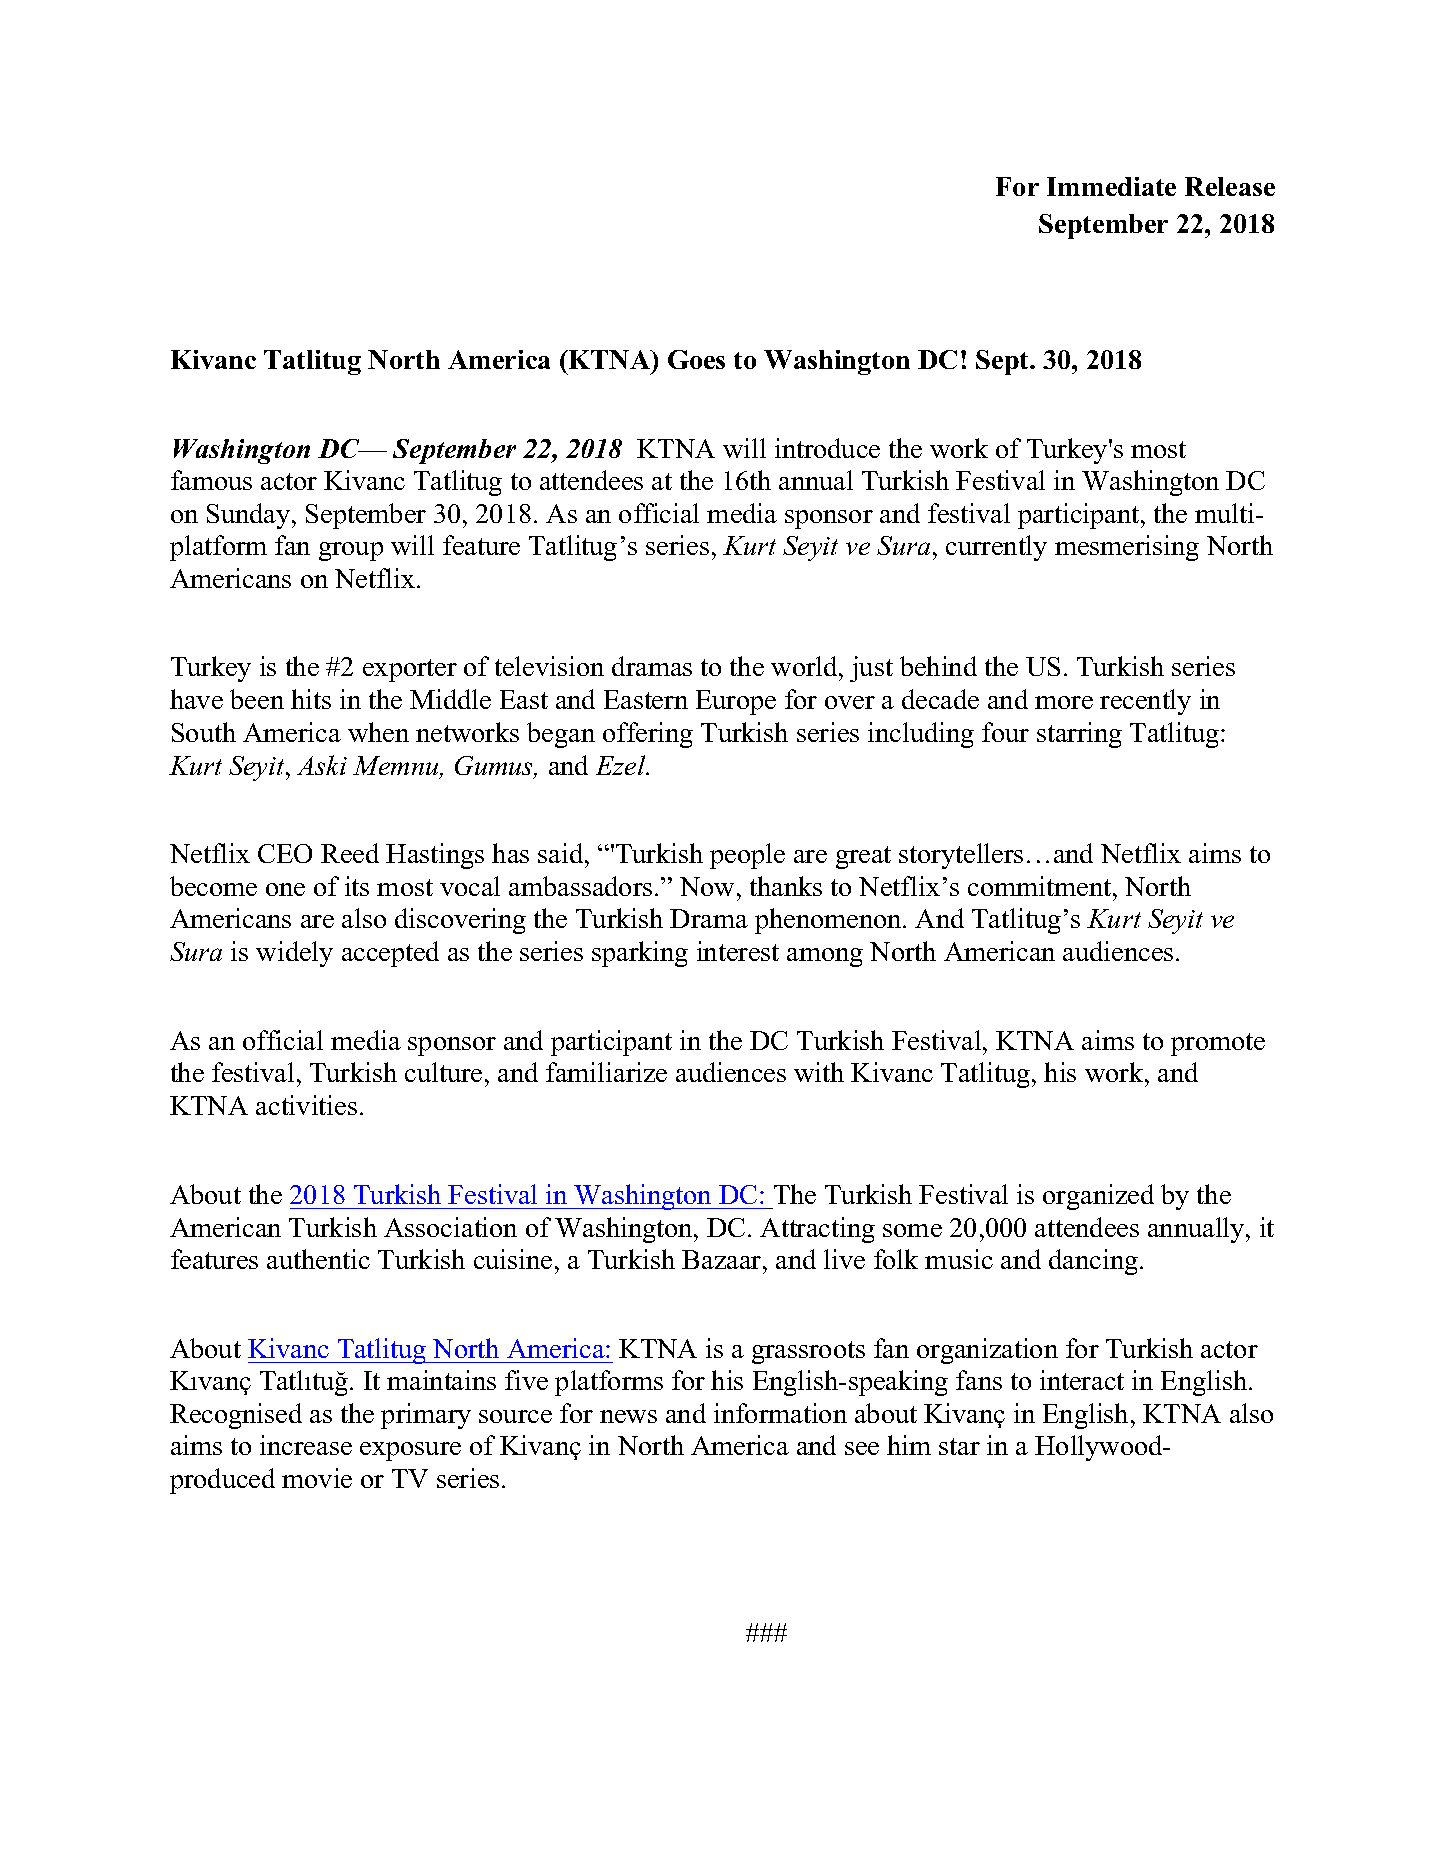  I want to click on Reed, so click(350, 853).
